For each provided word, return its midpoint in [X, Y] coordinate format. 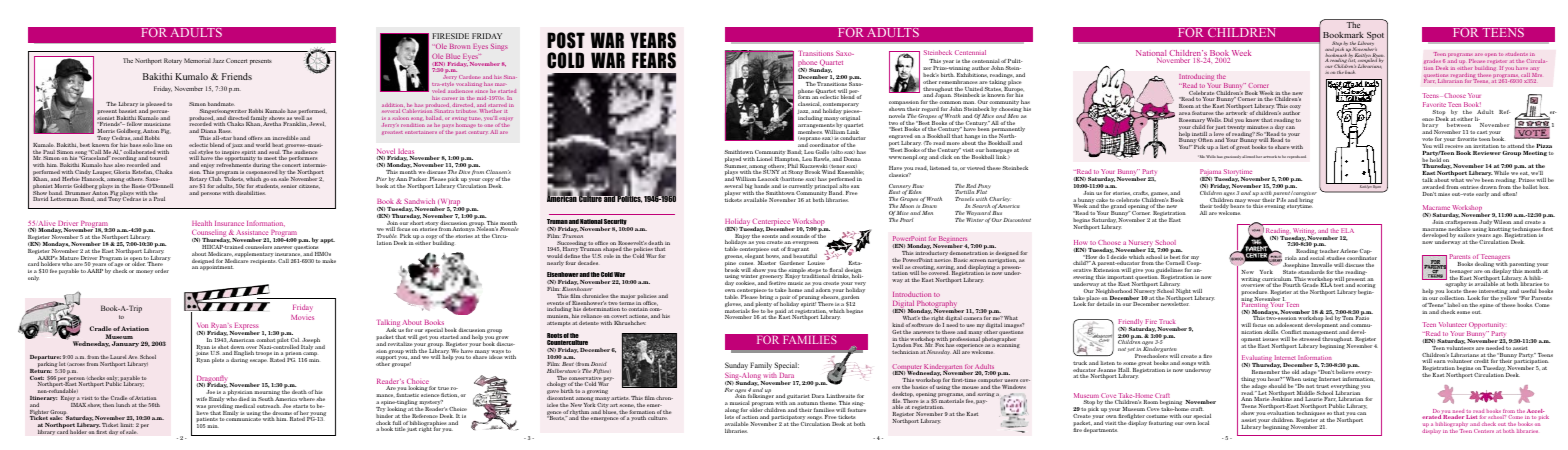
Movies [302, 317]
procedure [1254, 294]
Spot [1375, 36]
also [120, 165]
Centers [1484, 431]
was [201, 406]
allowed [1248, 156]
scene [627, 406]
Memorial [197, 60]
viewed [976, 168]
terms [627, 303]
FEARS [654, 60]
